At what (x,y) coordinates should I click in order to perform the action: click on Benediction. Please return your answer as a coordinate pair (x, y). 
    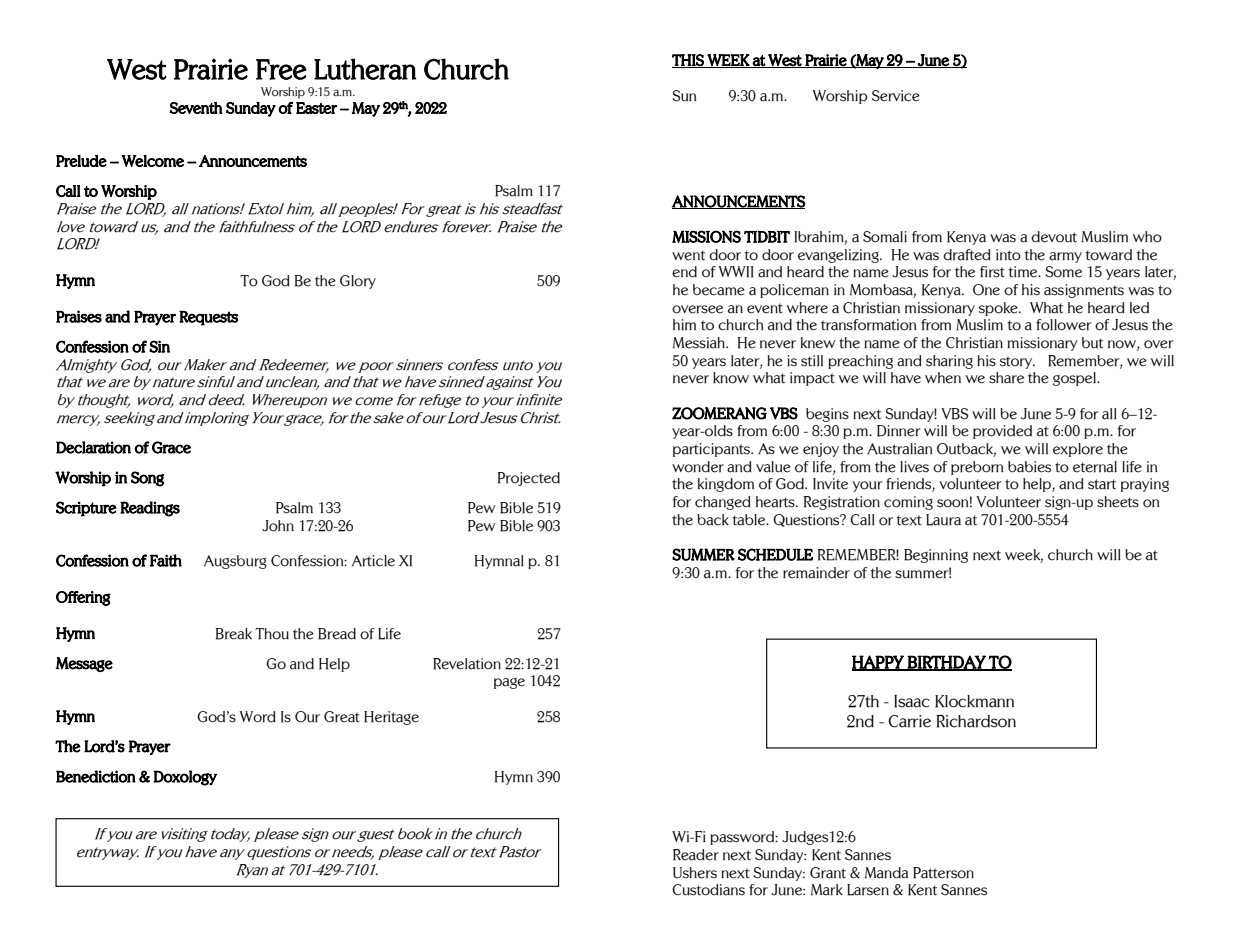
    Looking at the image, I should click on (96, 776).
